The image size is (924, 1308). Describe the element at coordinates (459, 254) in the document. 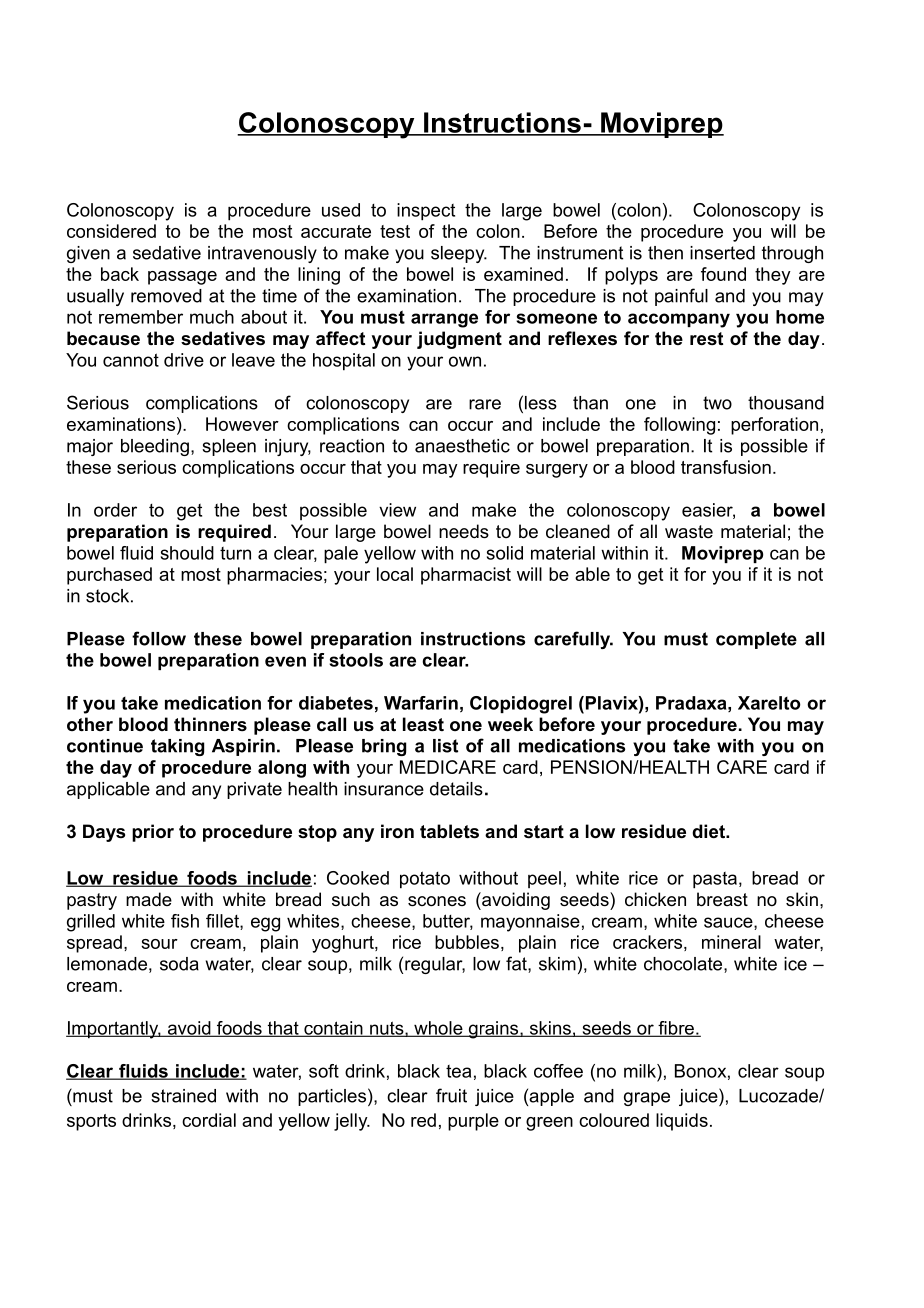

I see `sleepy` at that location.
